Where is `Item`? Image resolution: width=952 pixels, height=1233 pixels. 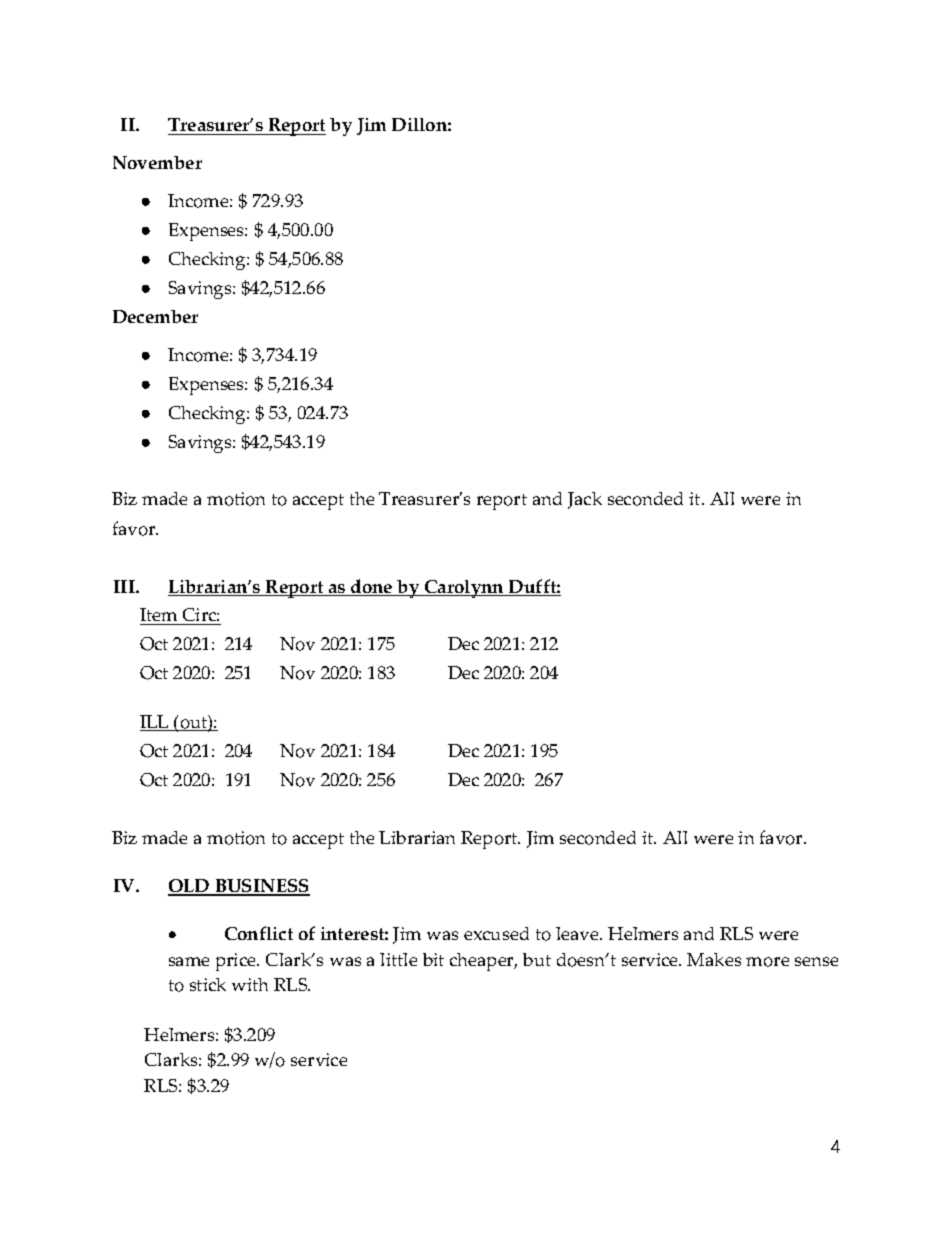 Item is located at coordinates (160, 616).
